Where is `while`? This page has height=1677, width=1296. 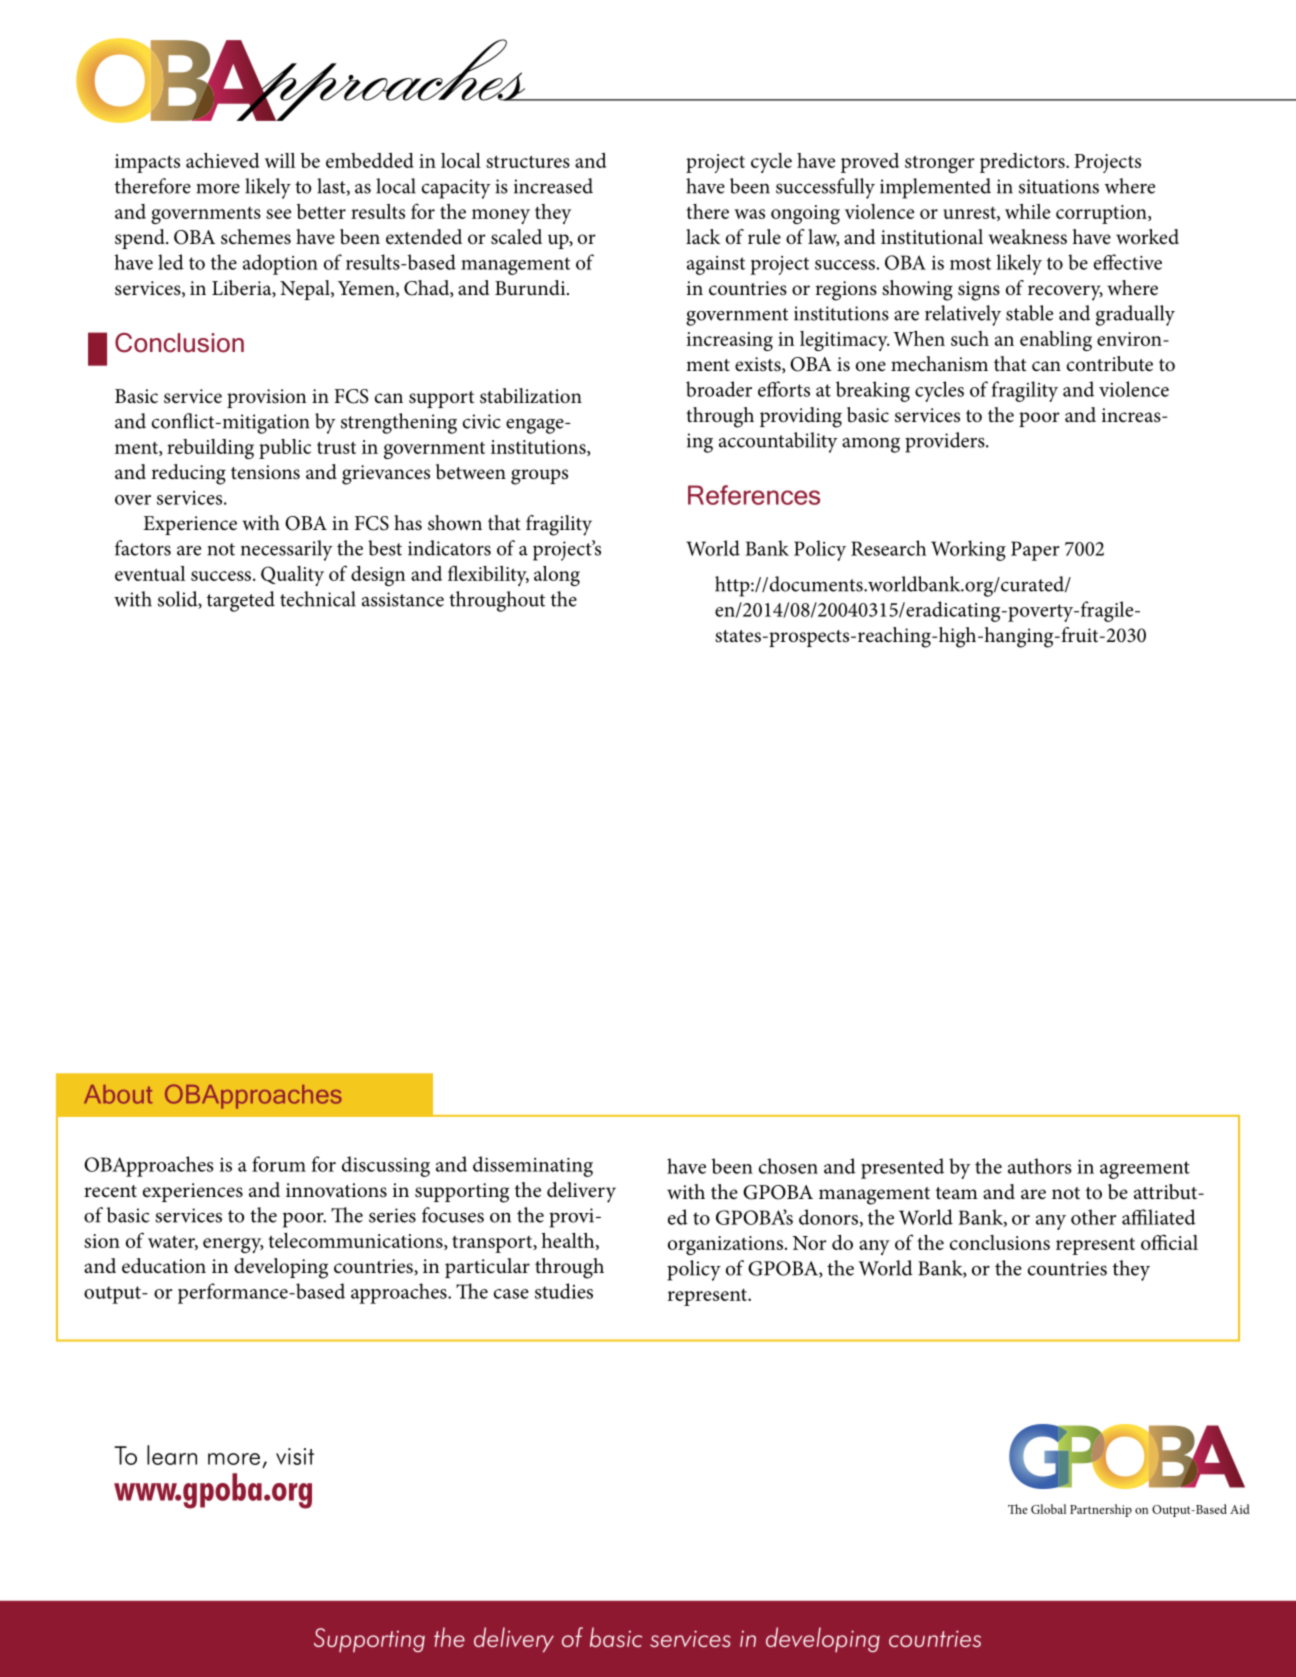
while is located at coordinates (1027, 211).
